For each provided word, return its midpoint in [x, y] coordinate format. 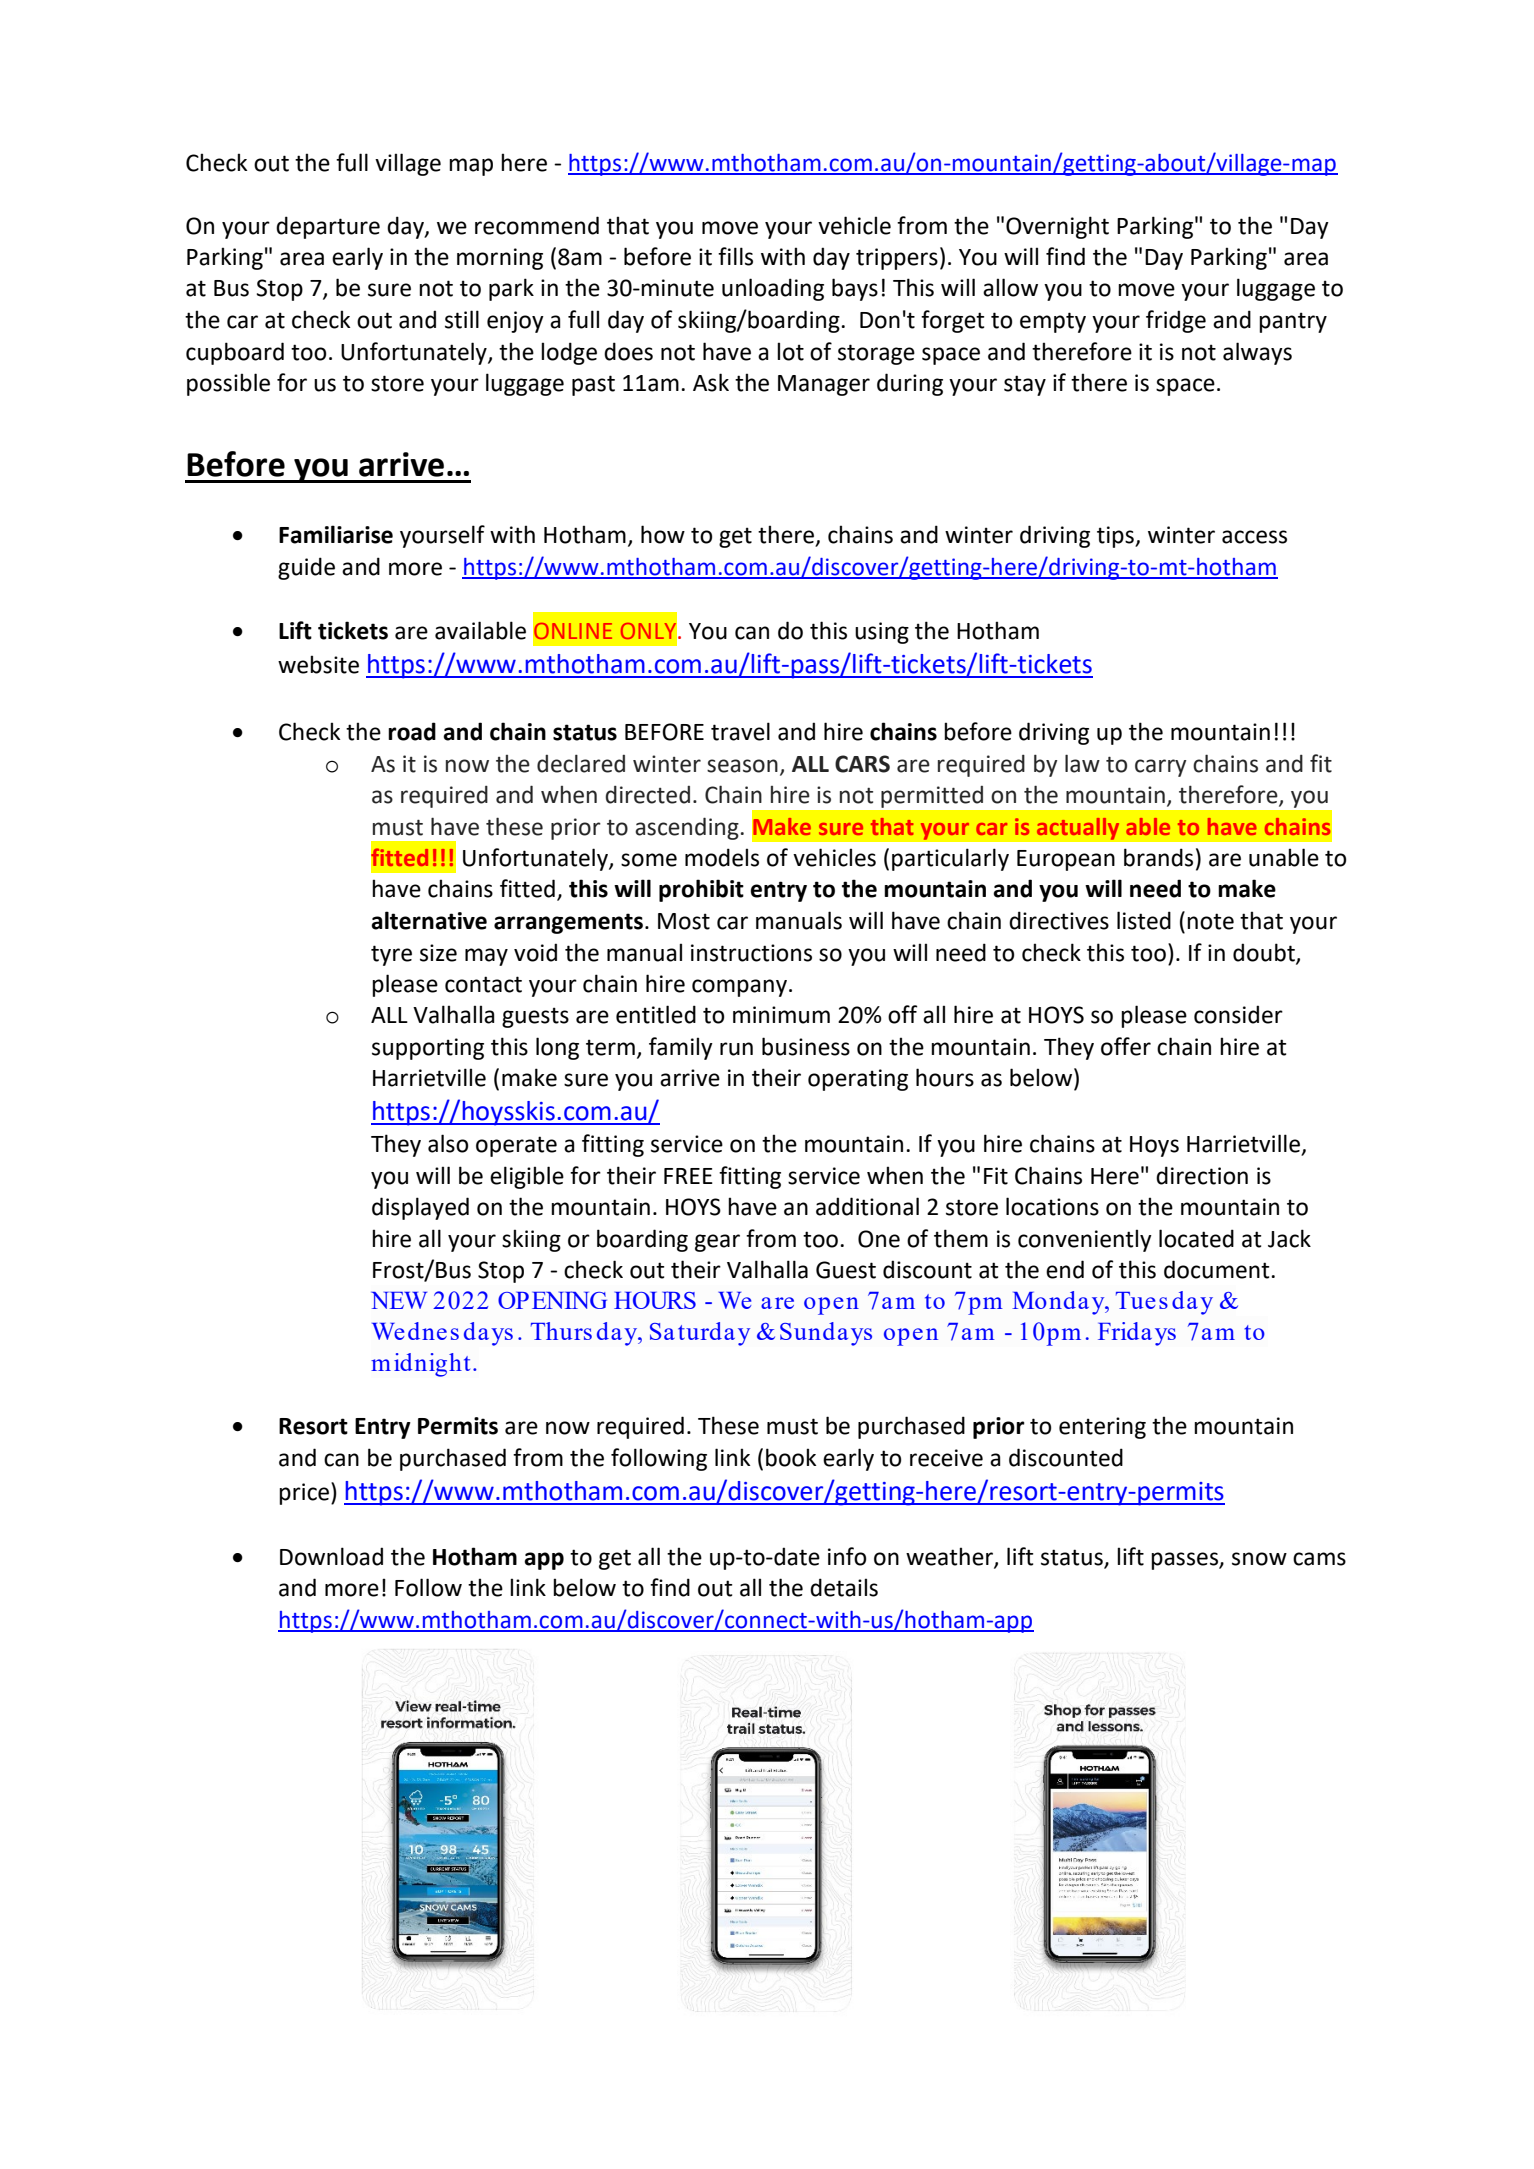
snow [1259, 1559]
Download [331, 1556]
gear [717, 1243]
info [847, 1556]
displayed [420, 1208]
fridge [1176, 321]
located [1196, 1238]
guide [306, 568]
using [882, 633]
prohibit [701, 890]
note [1210, 921]
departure [328, 227]
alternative [429, 920]
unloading [773, 289]
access [1254, 537]
